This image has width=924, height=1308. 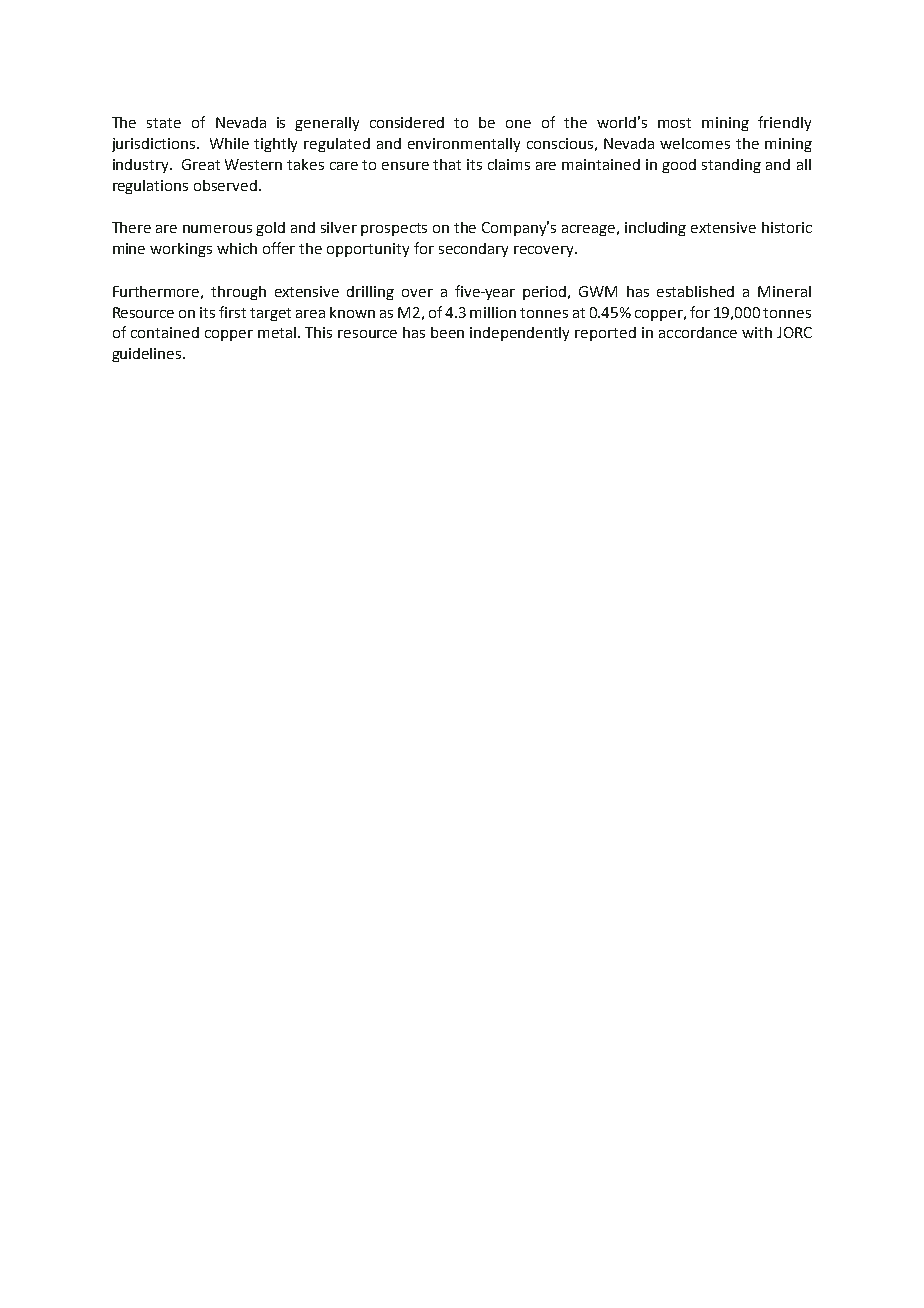 I want to click on secondary, so click(x=473, y=250).
